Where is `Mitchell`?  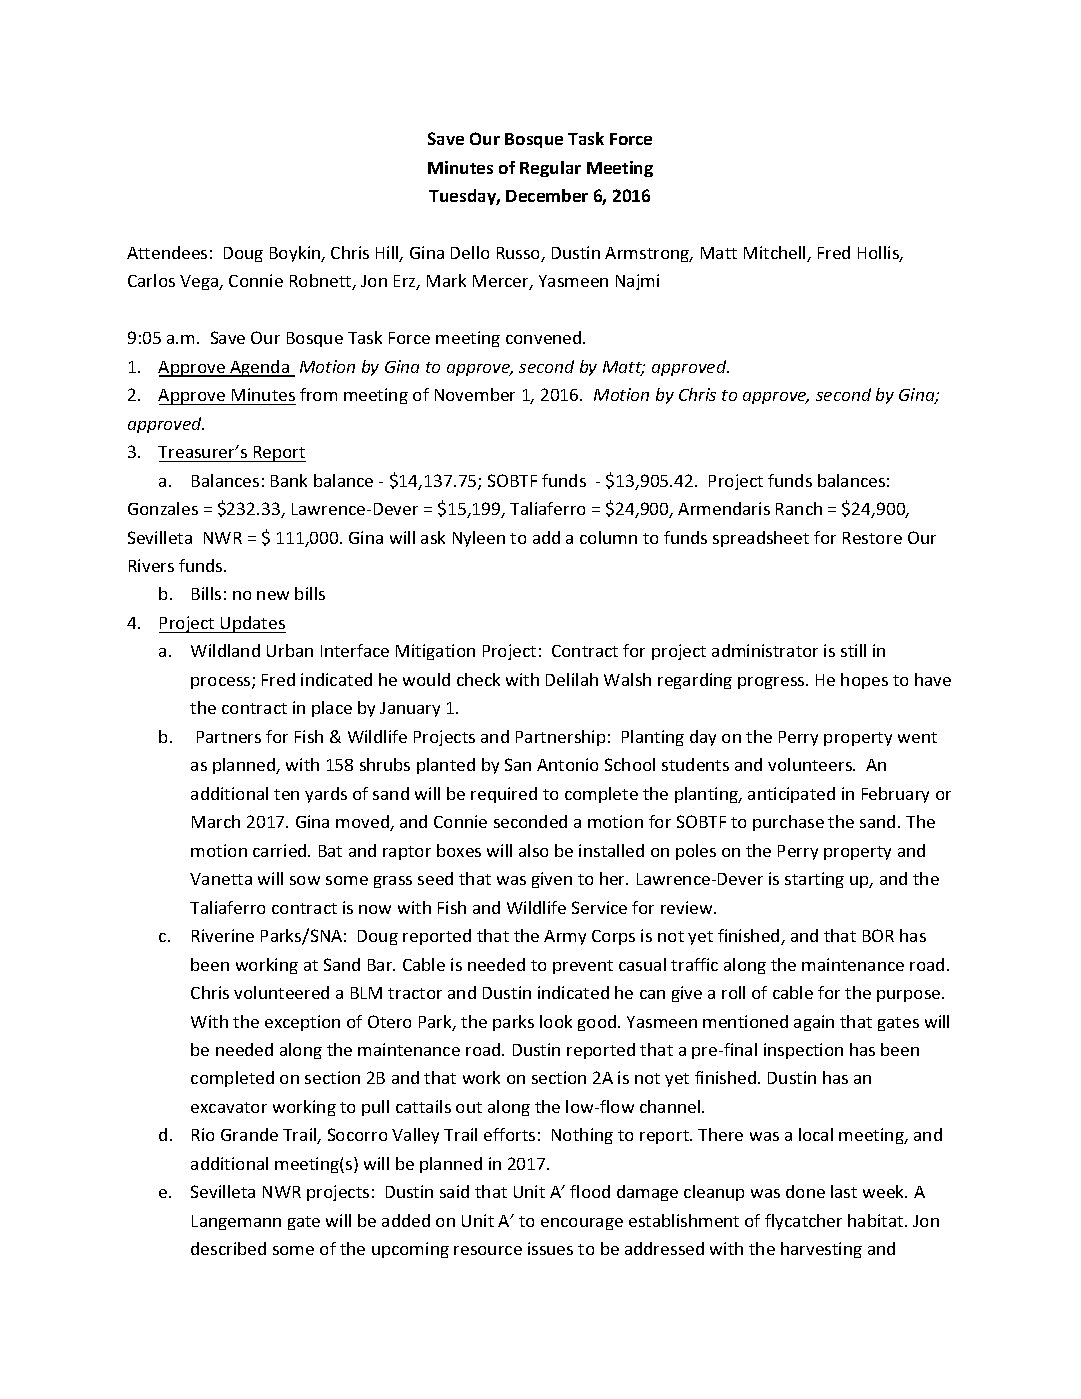 Mitchell is located at coordinates (776, 254).
